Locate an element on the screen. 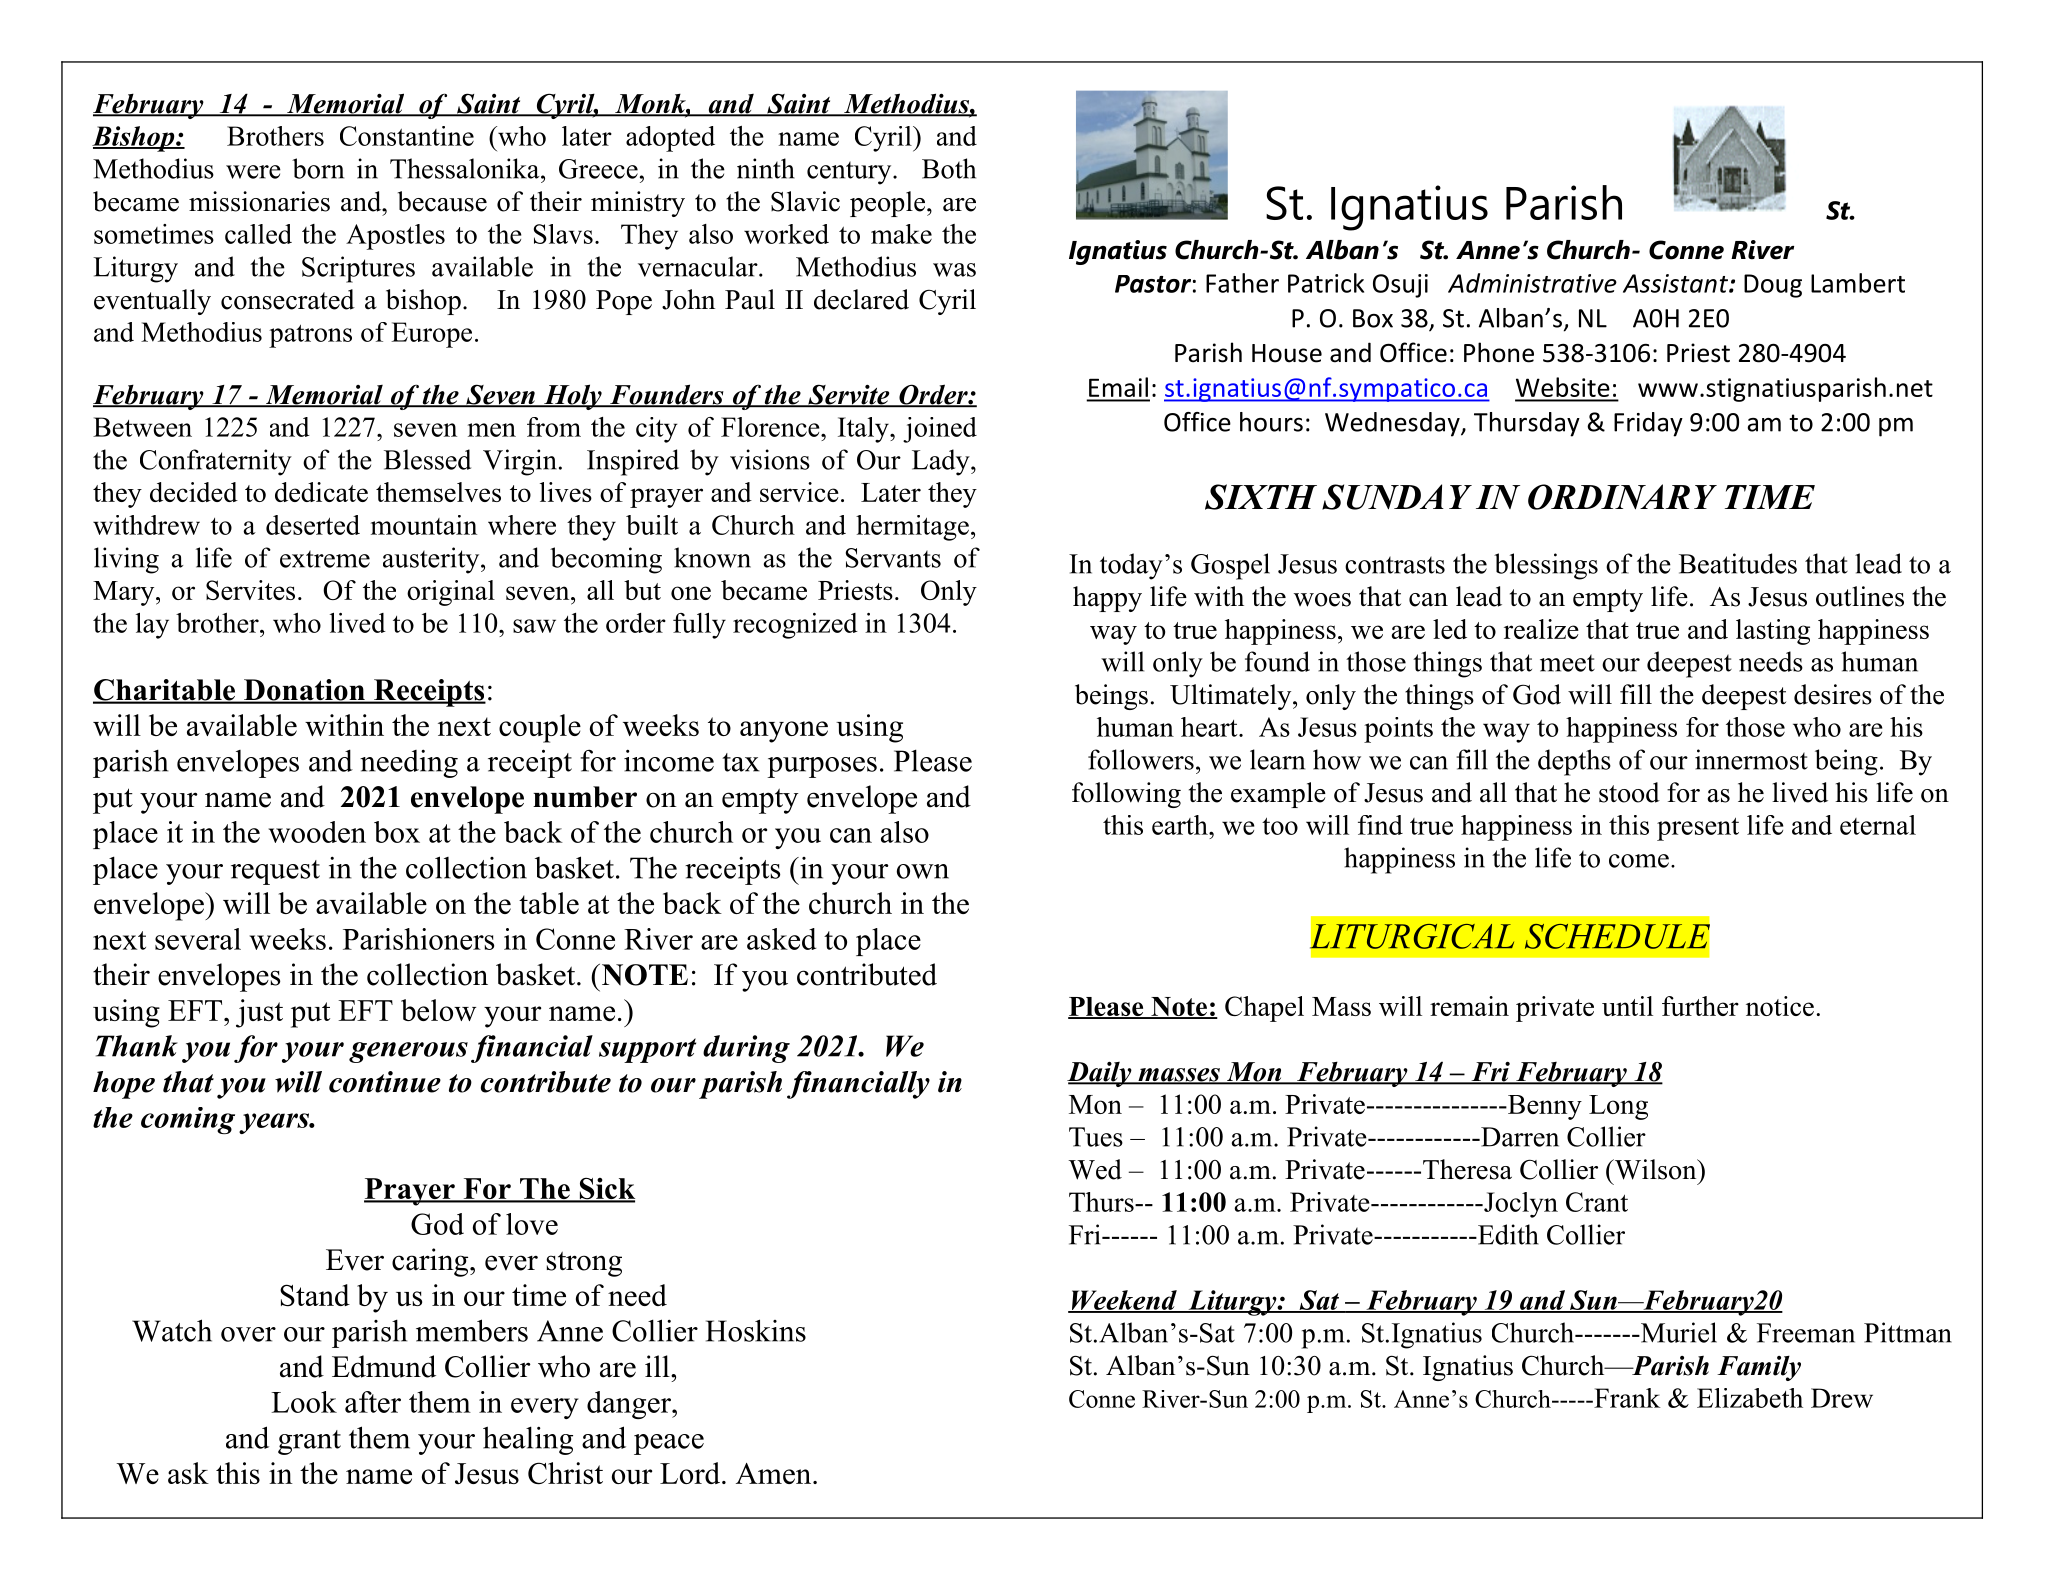  Doug is located at coordinates (1773, 286).
